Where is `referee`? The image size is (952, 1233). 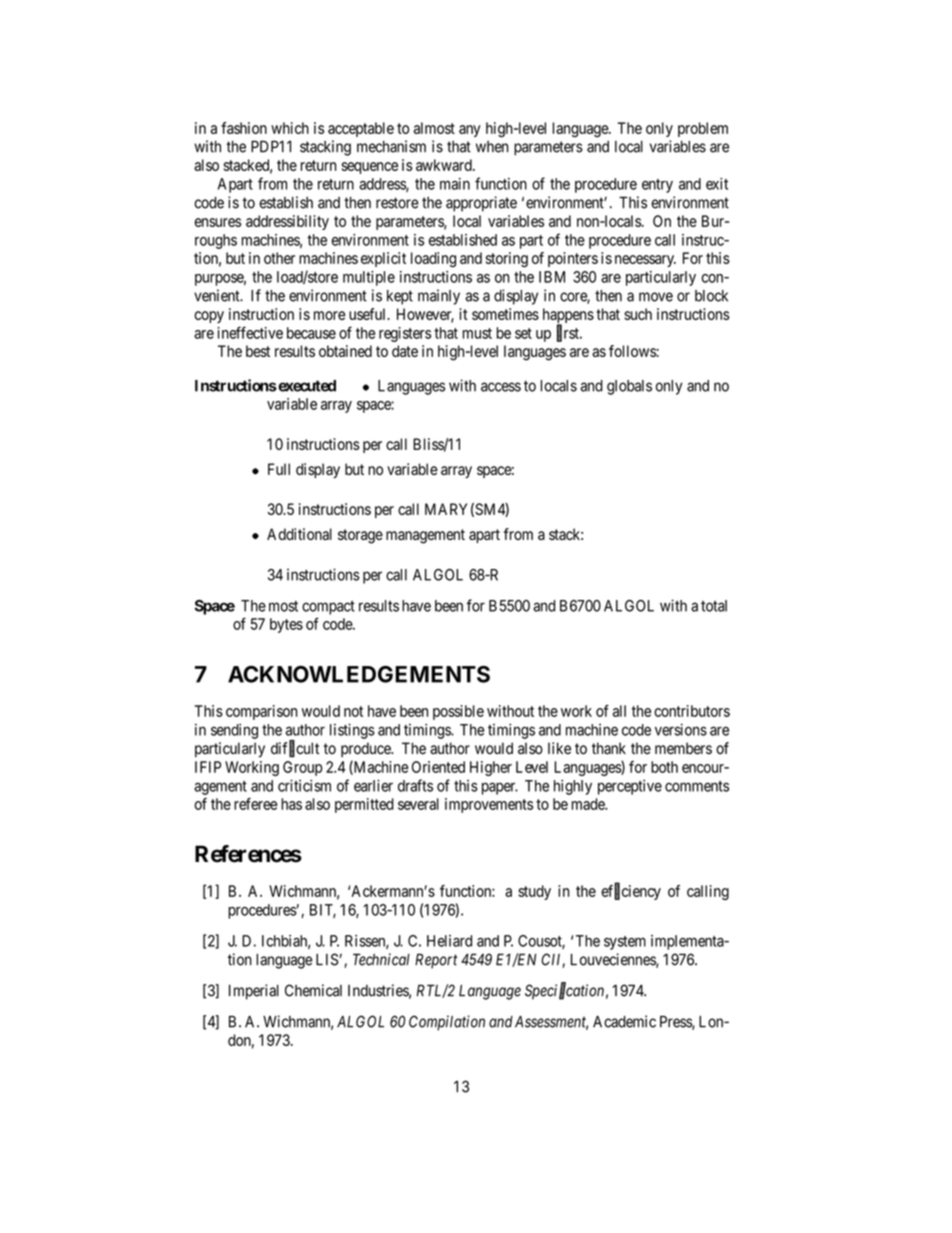 referee is located at coordinates (255, 804).
